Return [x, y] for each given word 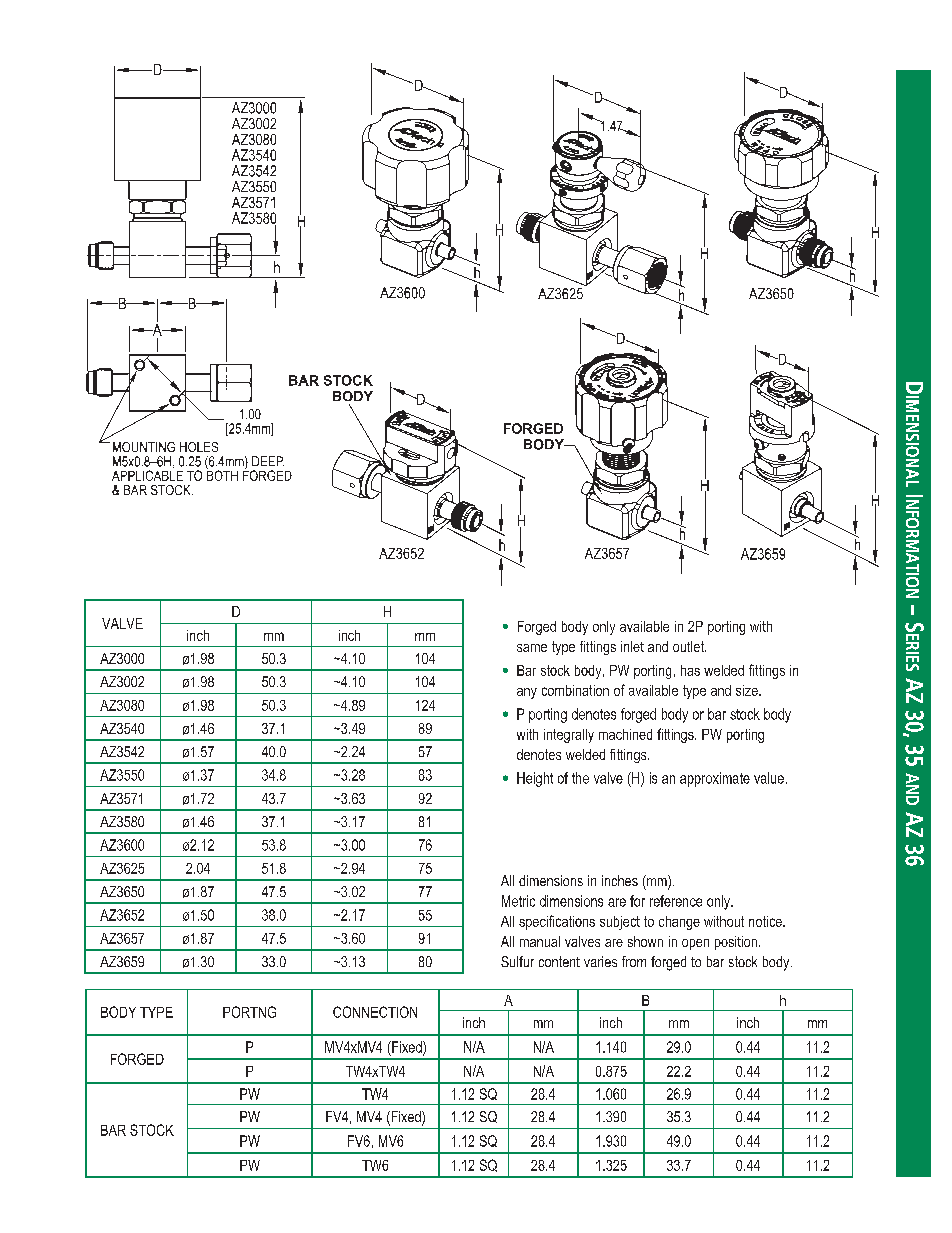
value [769, 778]
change [679, 923]
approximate [715, 779]
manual [540, 941]
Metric [518, 901]
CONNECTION [375, 1012]
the [580, 778]
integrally [569, 736]
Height [535, 779]
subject [620, 923]
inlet [632, 646]
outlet [689, 646]
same [532, 648]
